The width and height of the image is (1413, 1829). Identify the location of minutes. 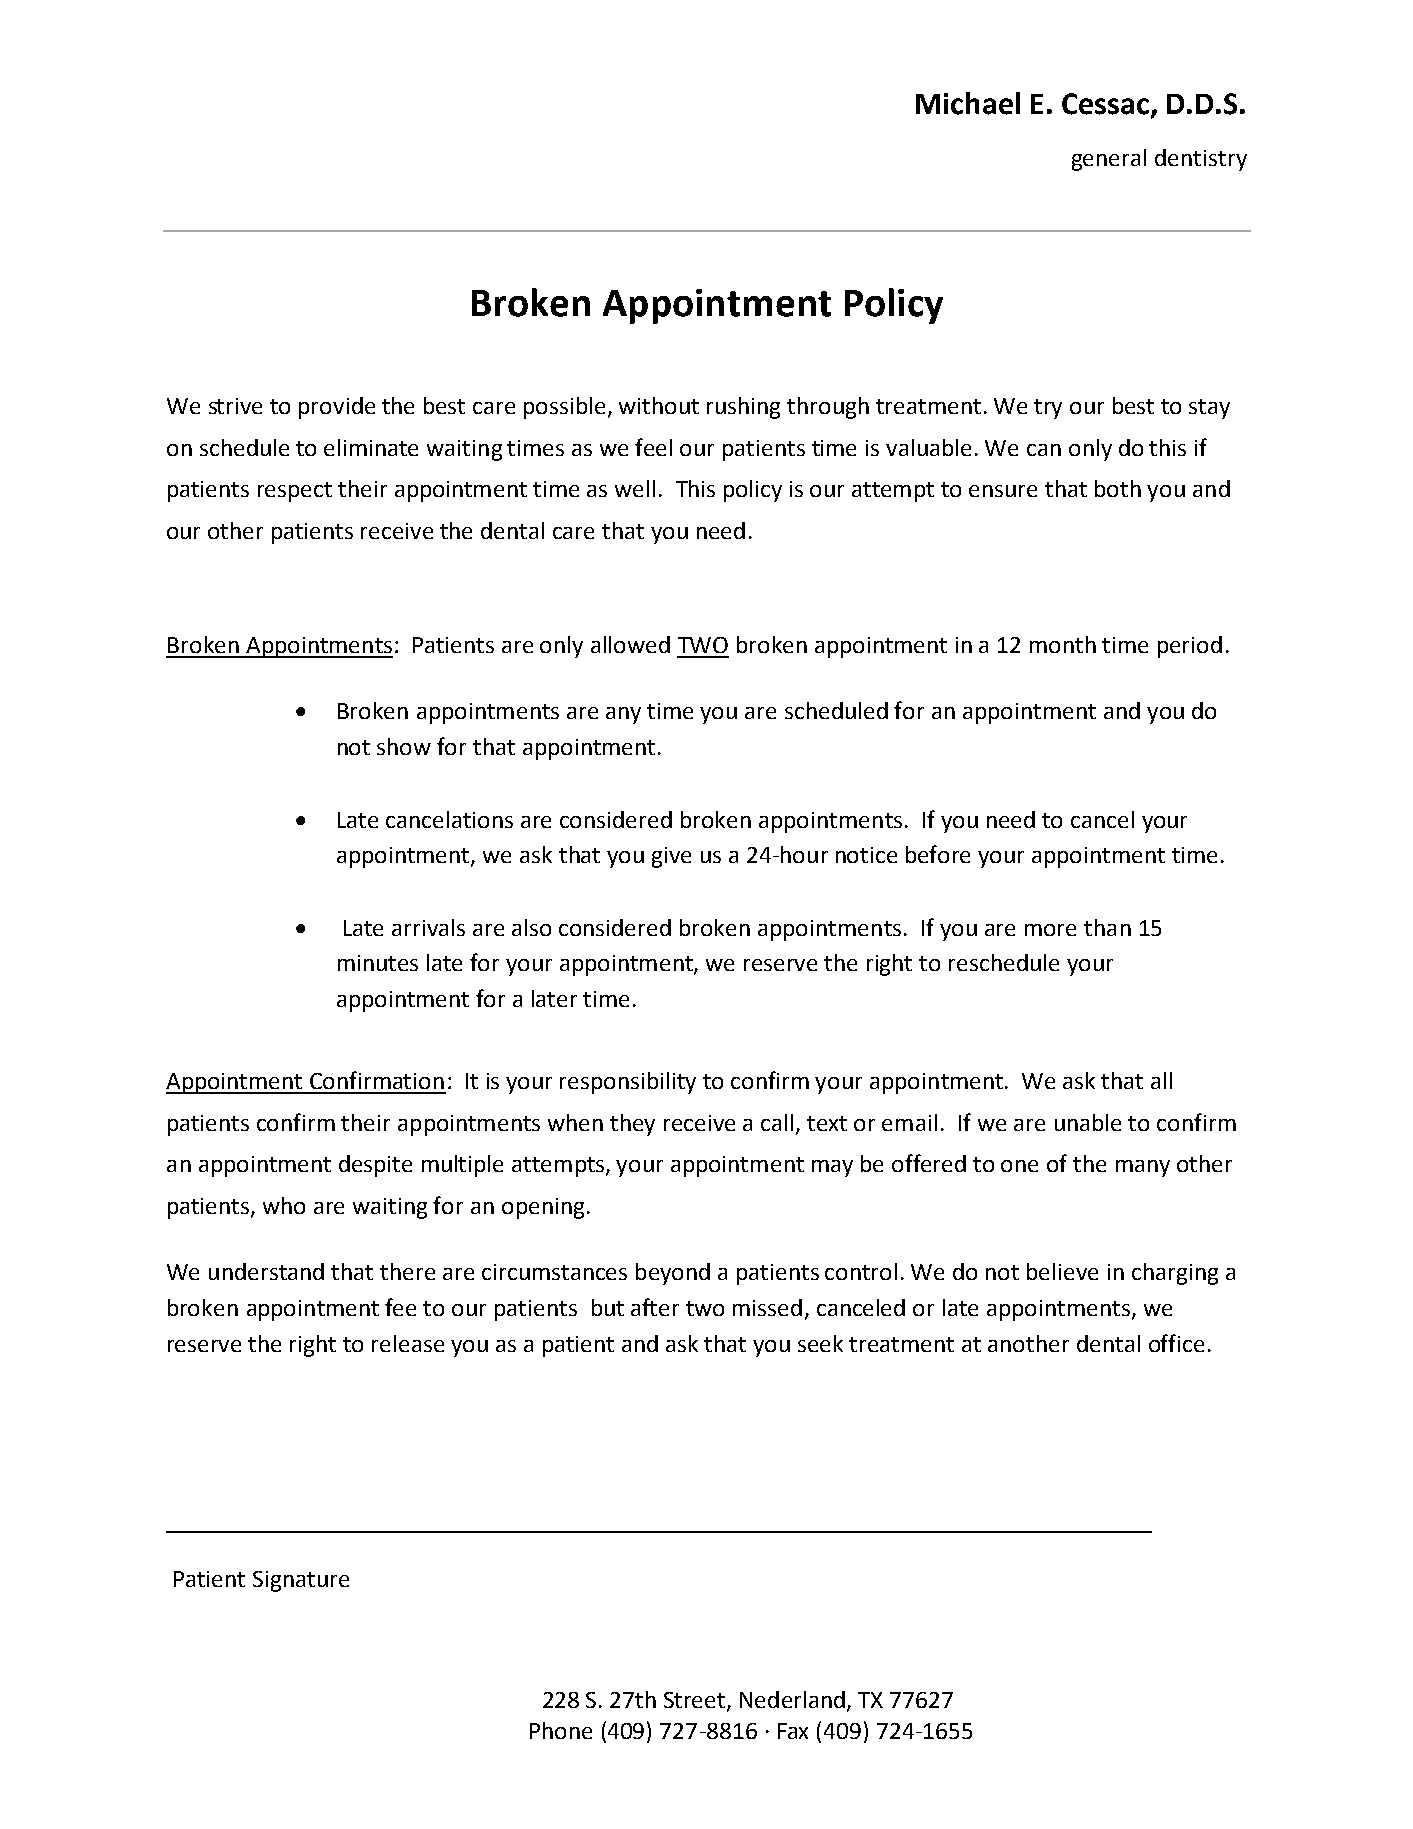
(378, 963).
